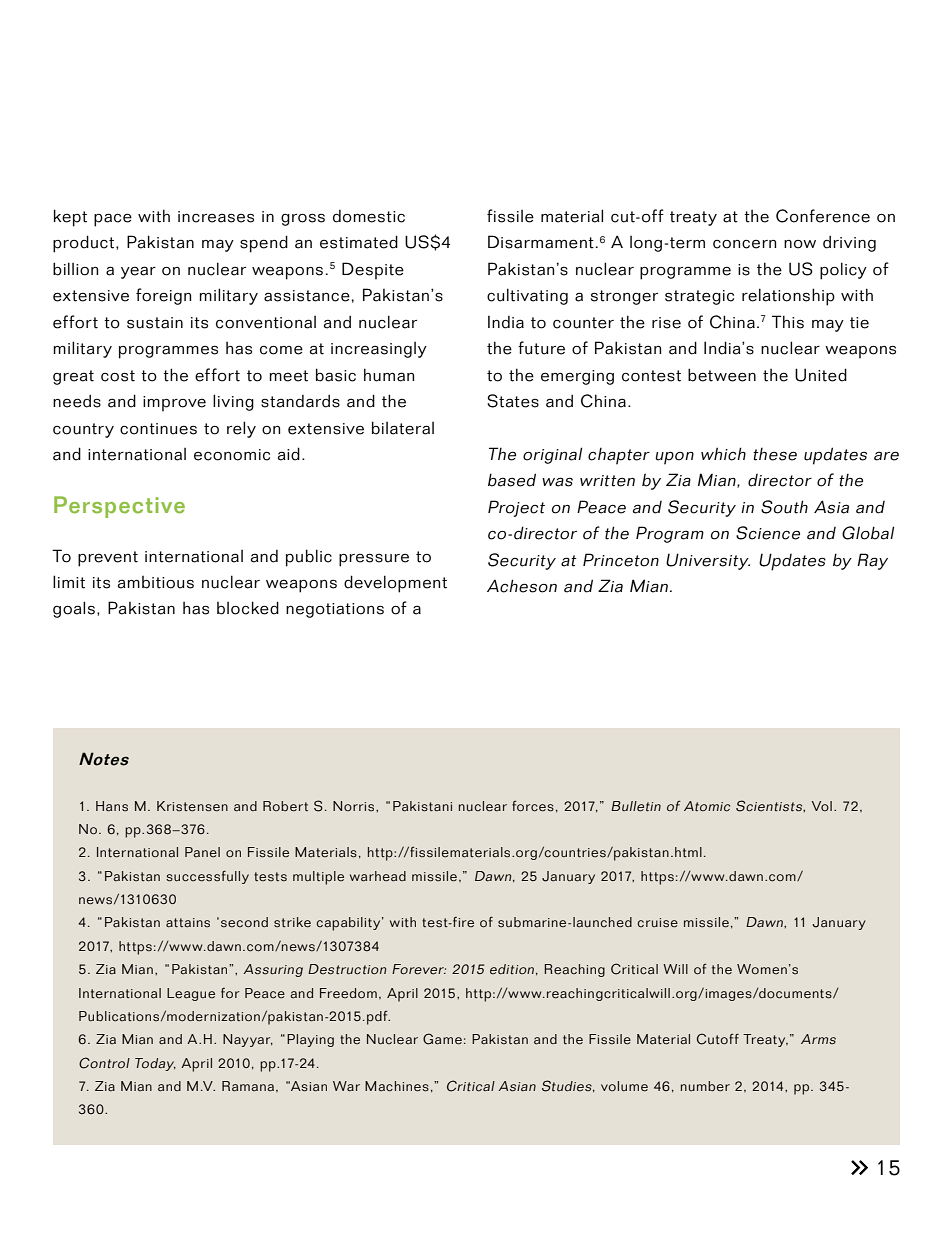  What do you see at coordinates (359, 242) in the page?
I see `estimated` at bounding box center [359, 242].
